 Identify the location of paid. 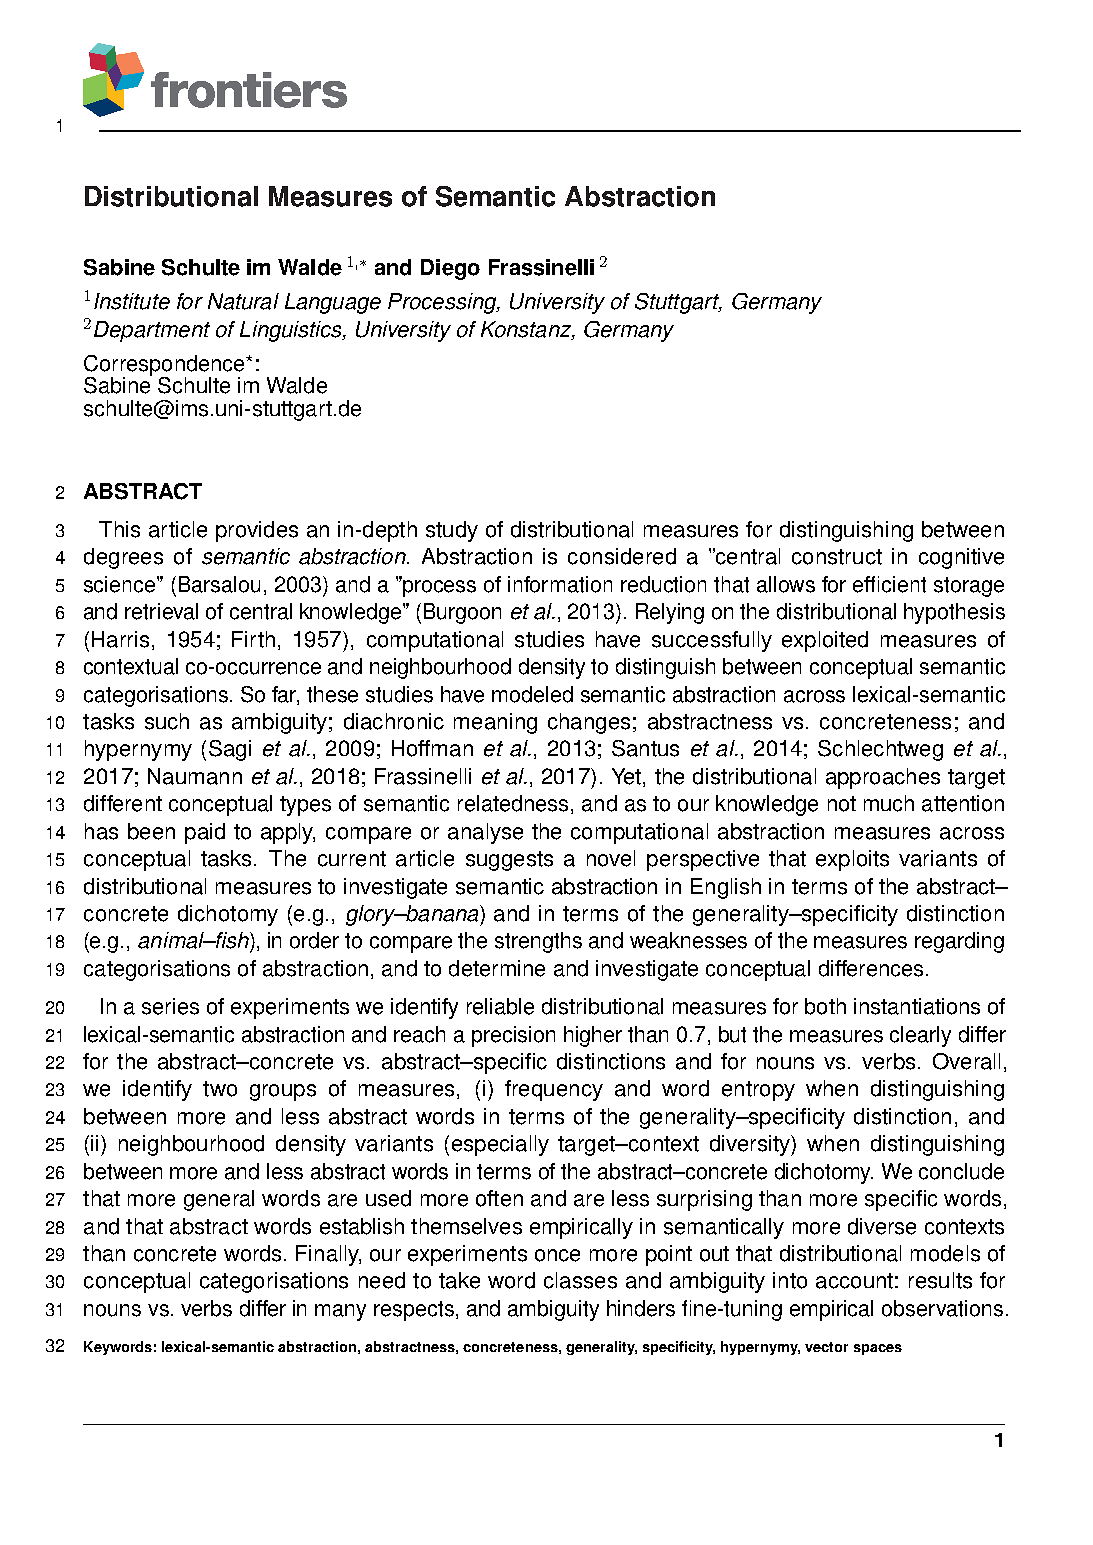
(205, 833).
